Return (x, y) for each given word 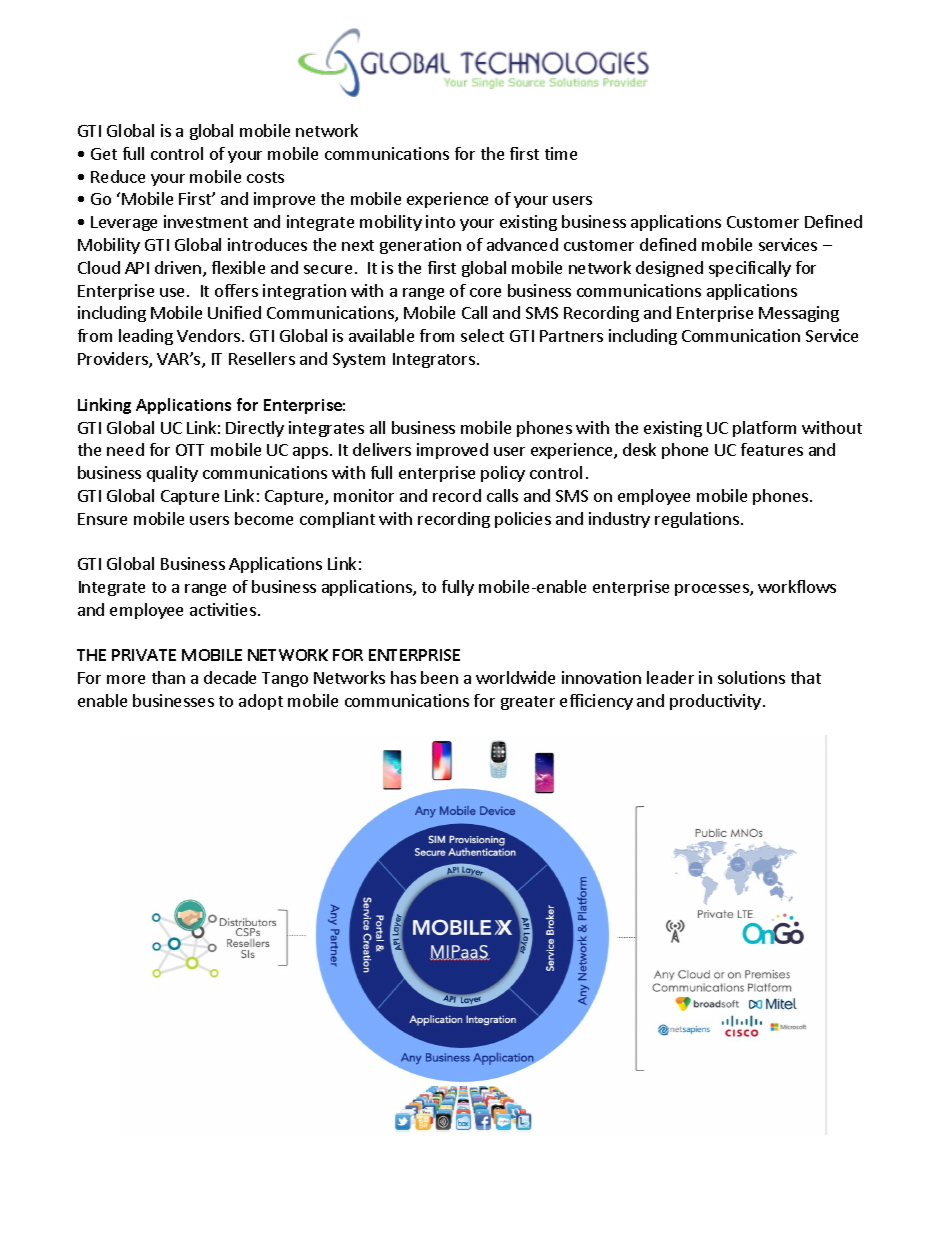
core (485, 292)
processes (713, 590)
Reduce (118, 176)
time (561, 153)
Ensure (102, 519)
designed (669, 269)
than (168, 677)
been (439, 677)
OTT (190, 450)
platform (764, 429)
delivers (382, 449)
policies (523, 520)
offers (236, 290)
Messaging (799, 314)
